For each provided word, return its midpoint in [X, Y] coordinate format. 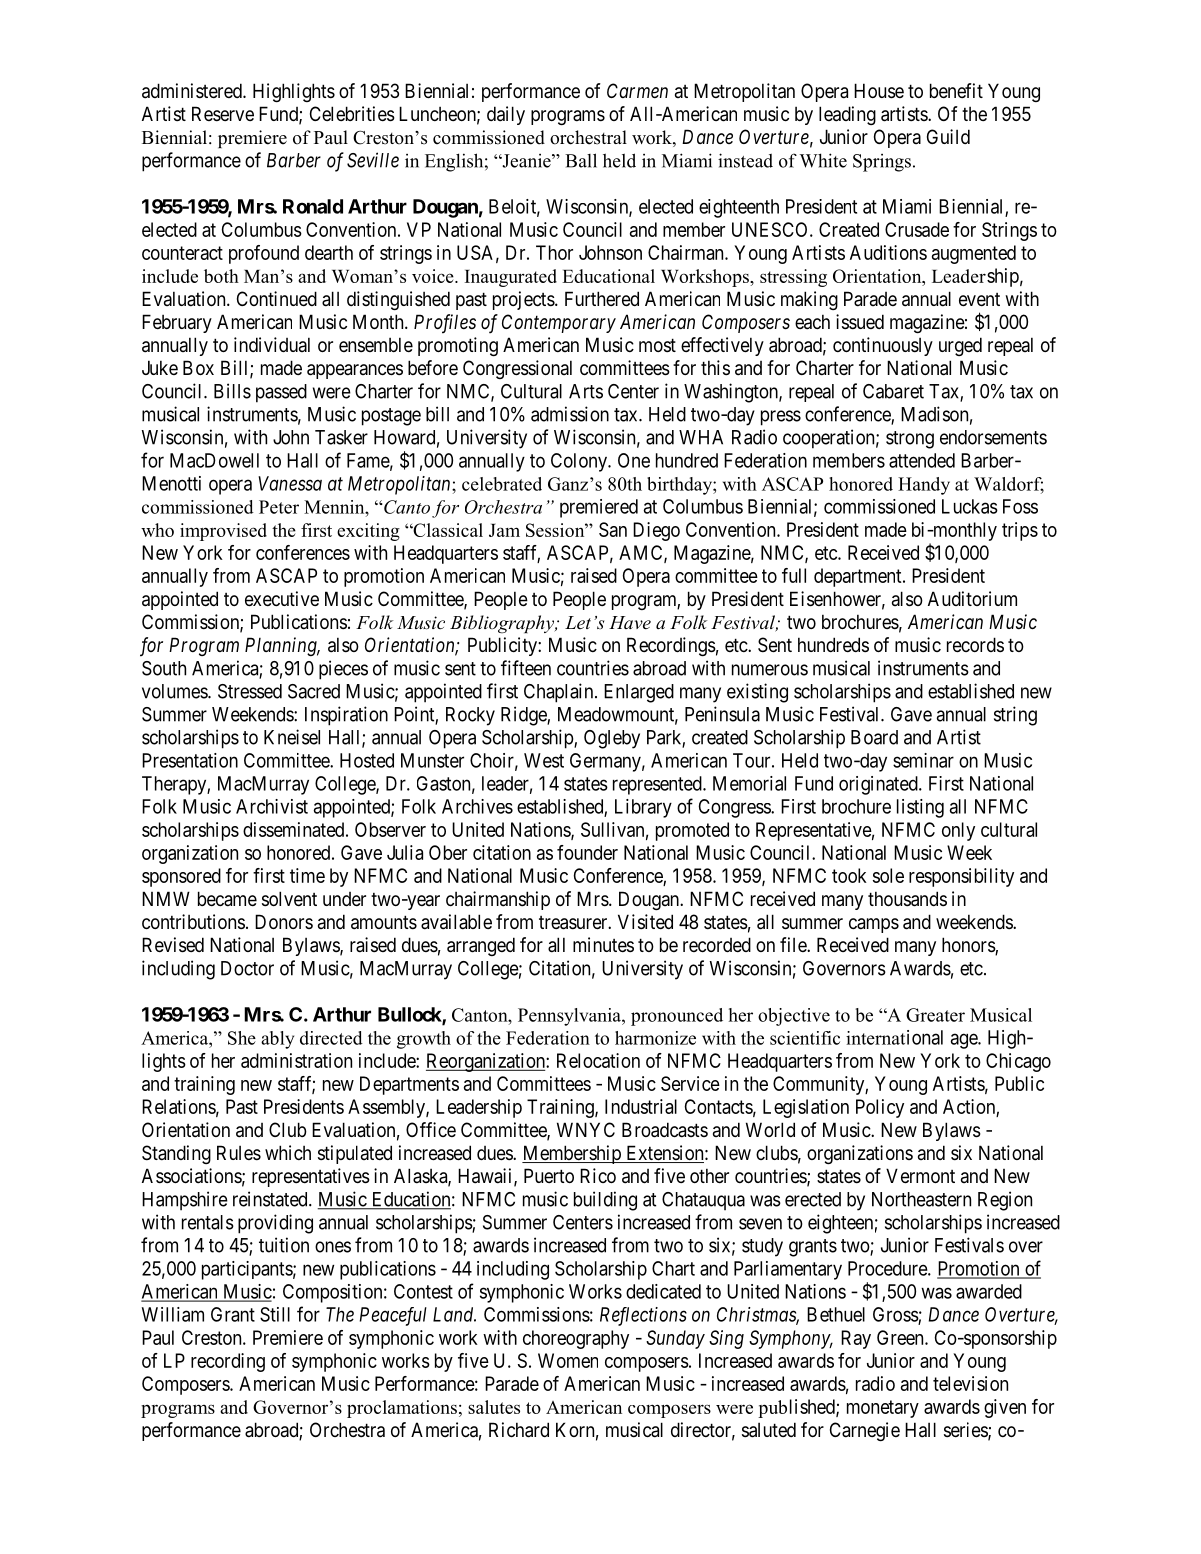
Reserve [223, 113]
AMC [642, 553]
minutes [603, 944]
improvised [223, 532]
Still [275, 1314]
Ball [581, 160]
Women [568, 1360]
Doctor [247, 968]
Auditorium [972, 598]
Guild [948, 136]
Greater [935, 1015]
